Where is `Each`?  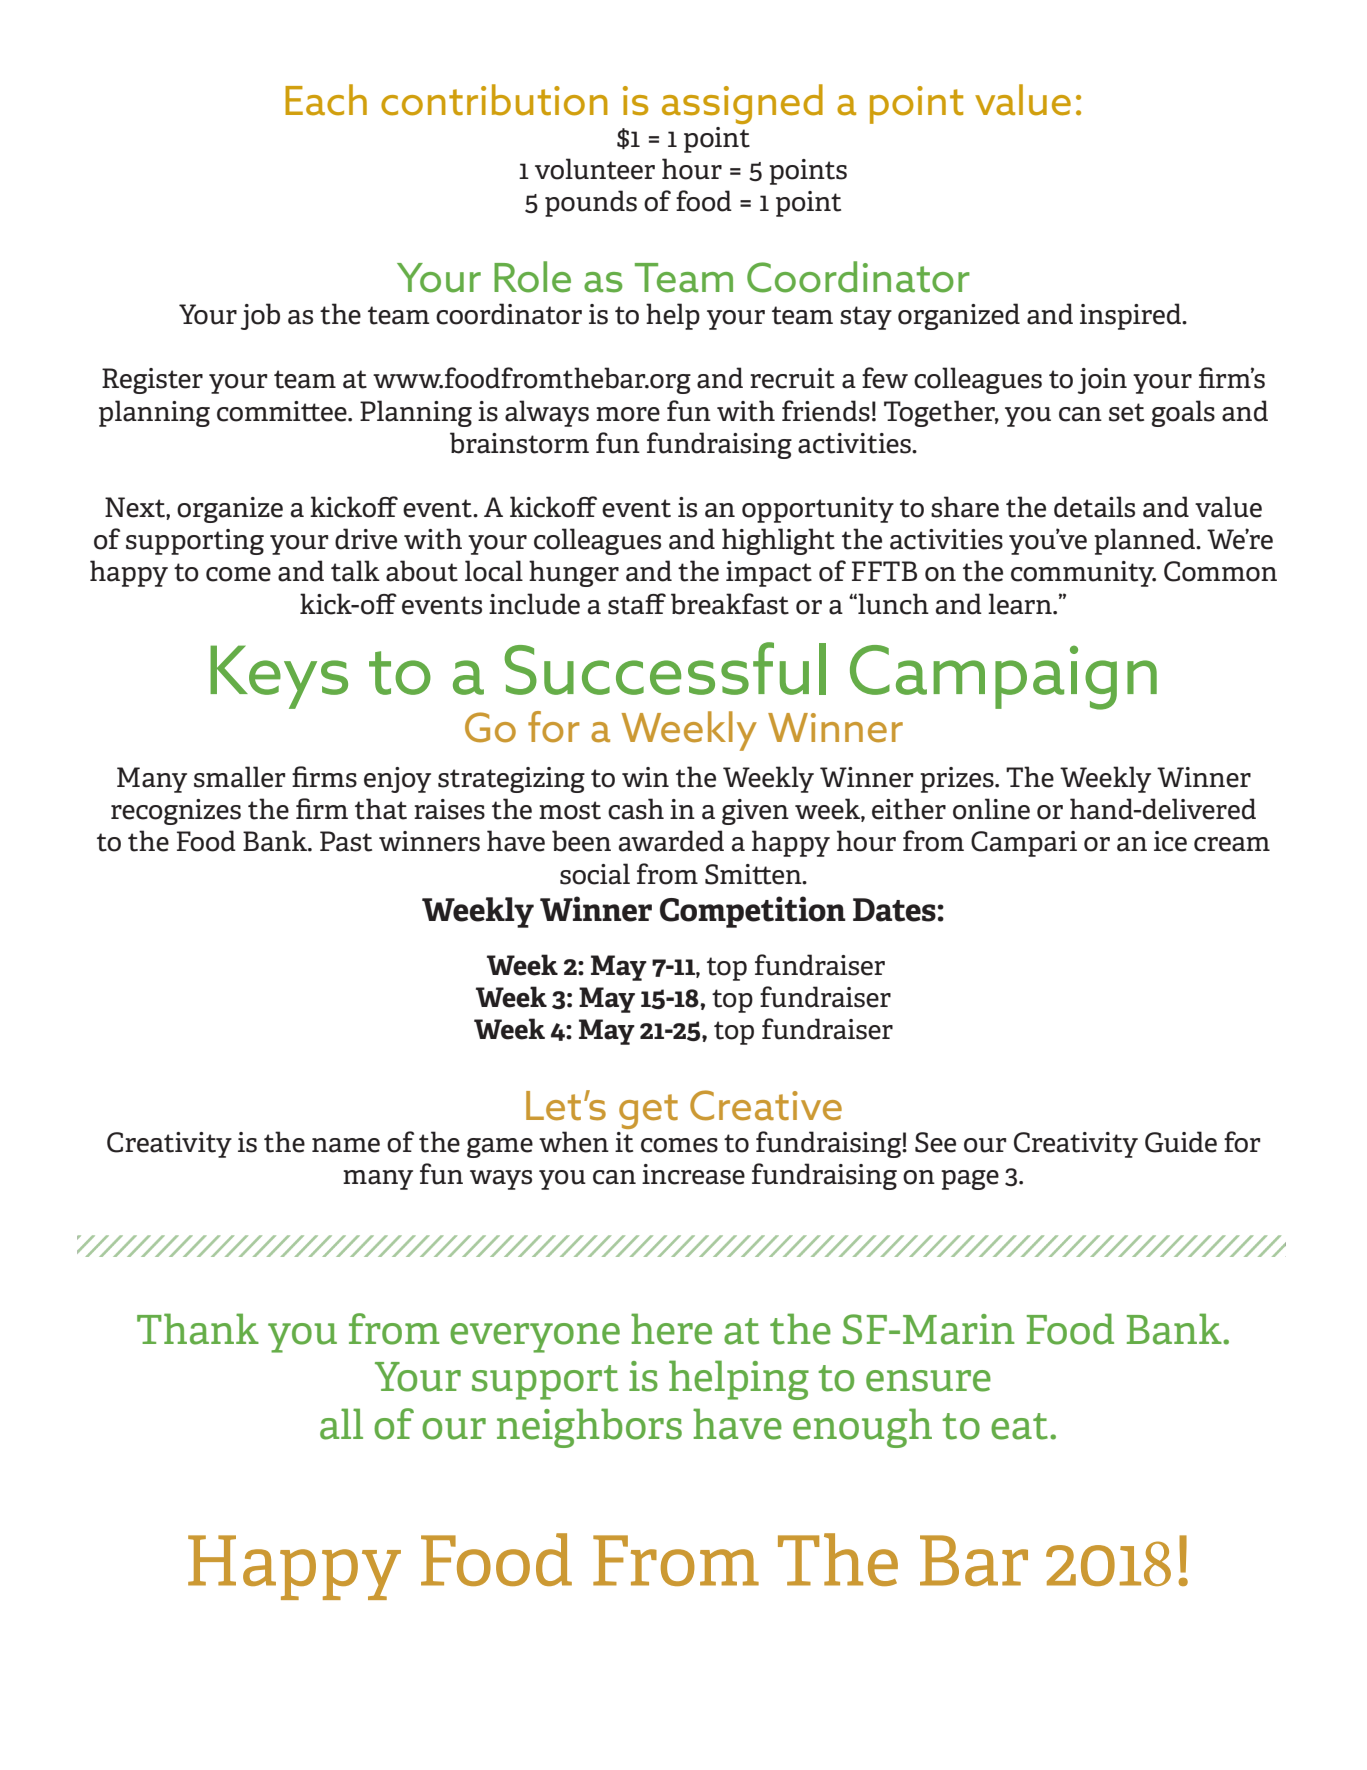
Each is located at coordinates (326, 100).
